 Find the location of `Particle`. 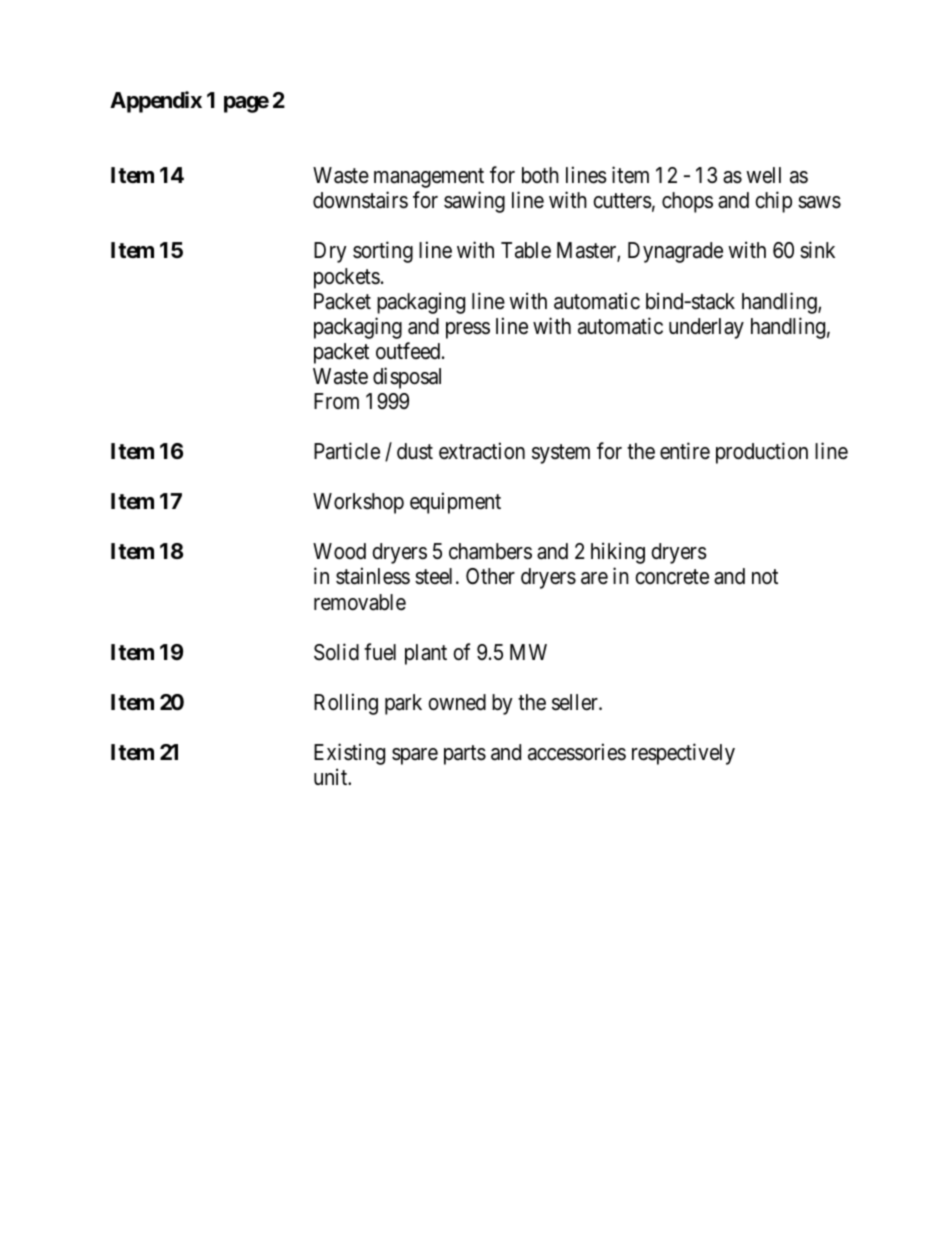

Particle is located at coordinates (347, 451).
